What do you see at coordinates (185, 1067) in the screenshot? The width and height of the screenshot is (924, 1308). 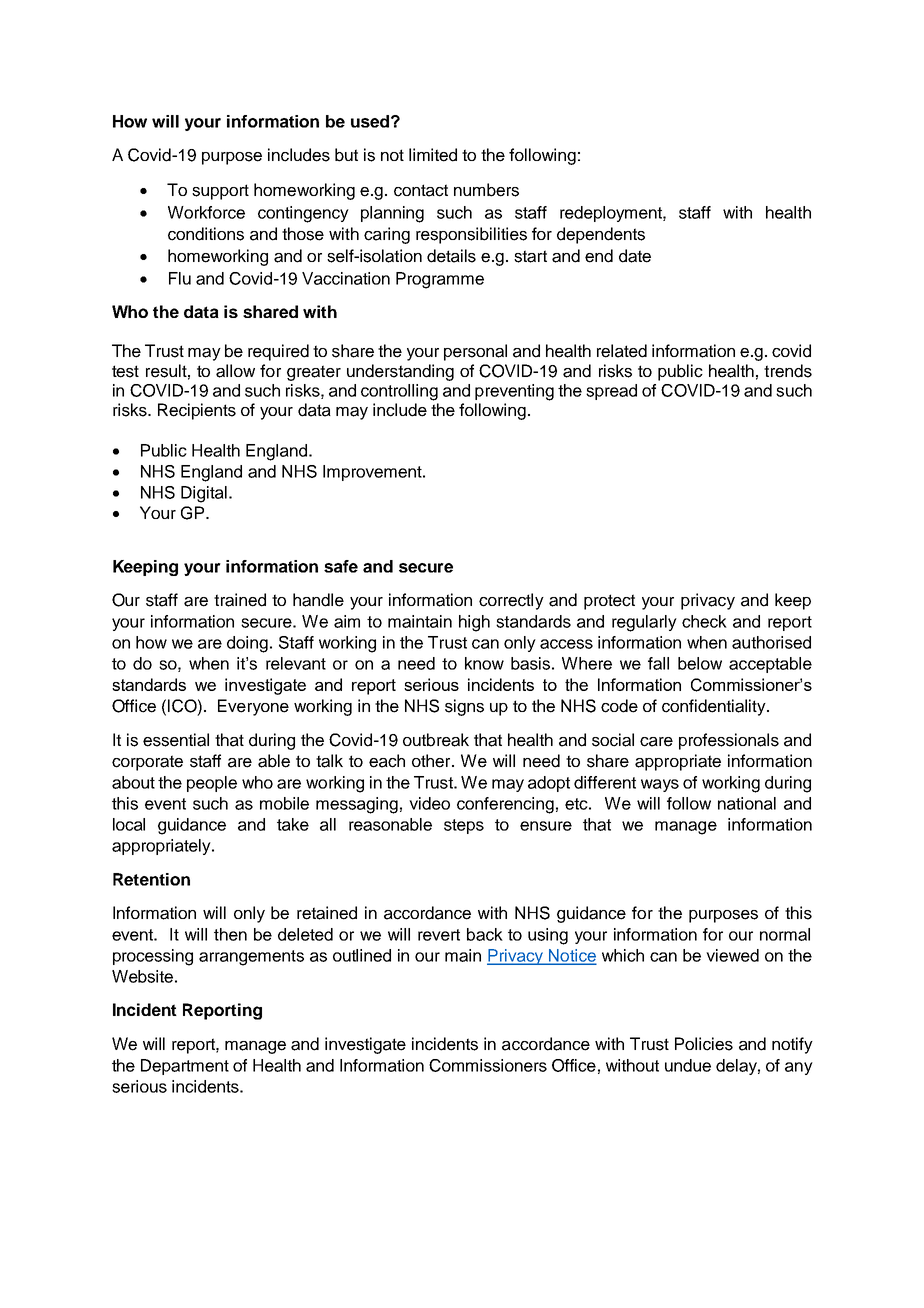 I see `Department` at bounding box center [185, 1067].
